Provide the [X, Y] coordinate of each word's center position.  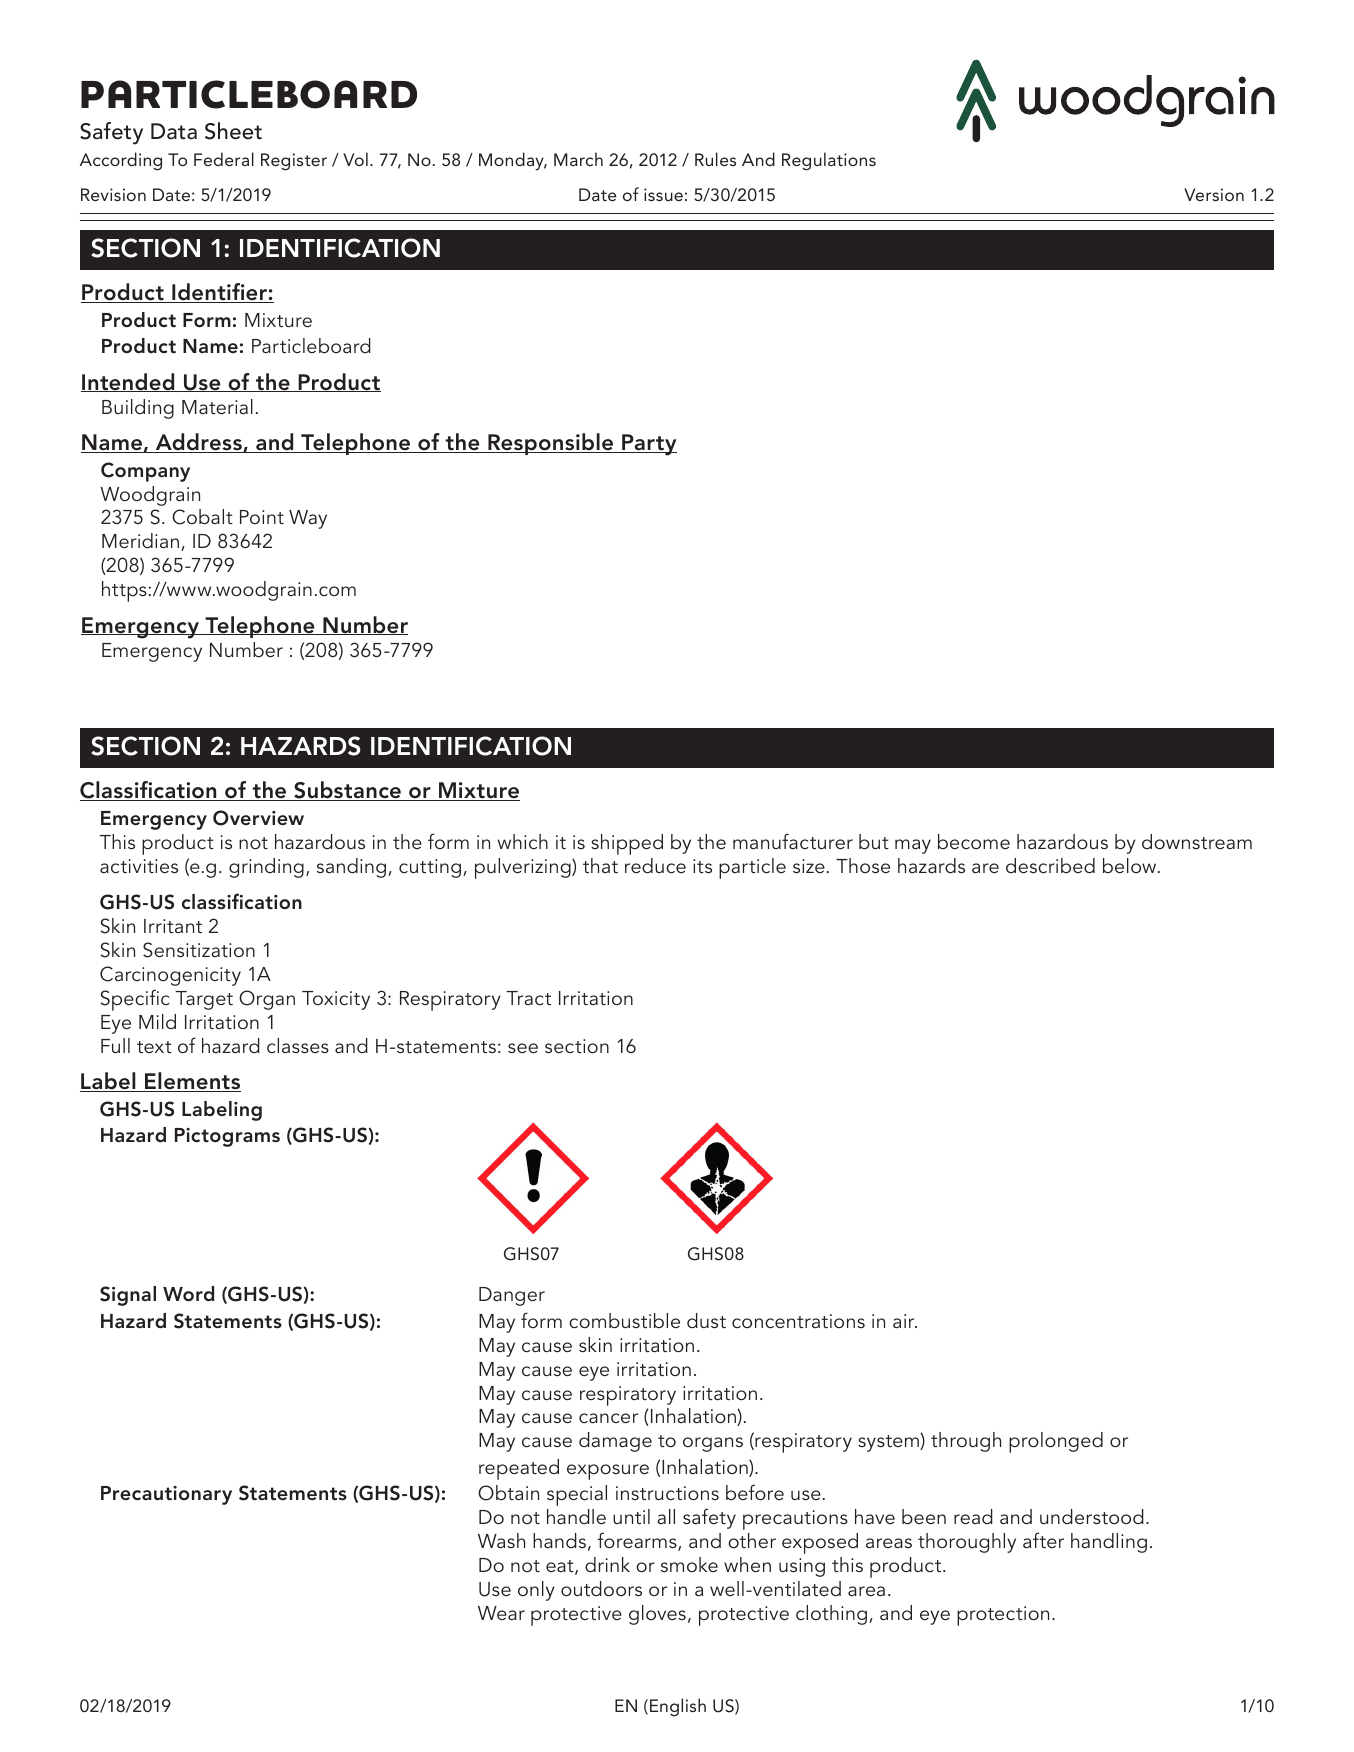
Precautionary [166, 1495]
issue [663, 194]
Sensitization [199, 950]
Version [1214, 194]
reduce [655, 865]
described [1050, 865]
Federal [224, 159]
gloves [657, 1615]
